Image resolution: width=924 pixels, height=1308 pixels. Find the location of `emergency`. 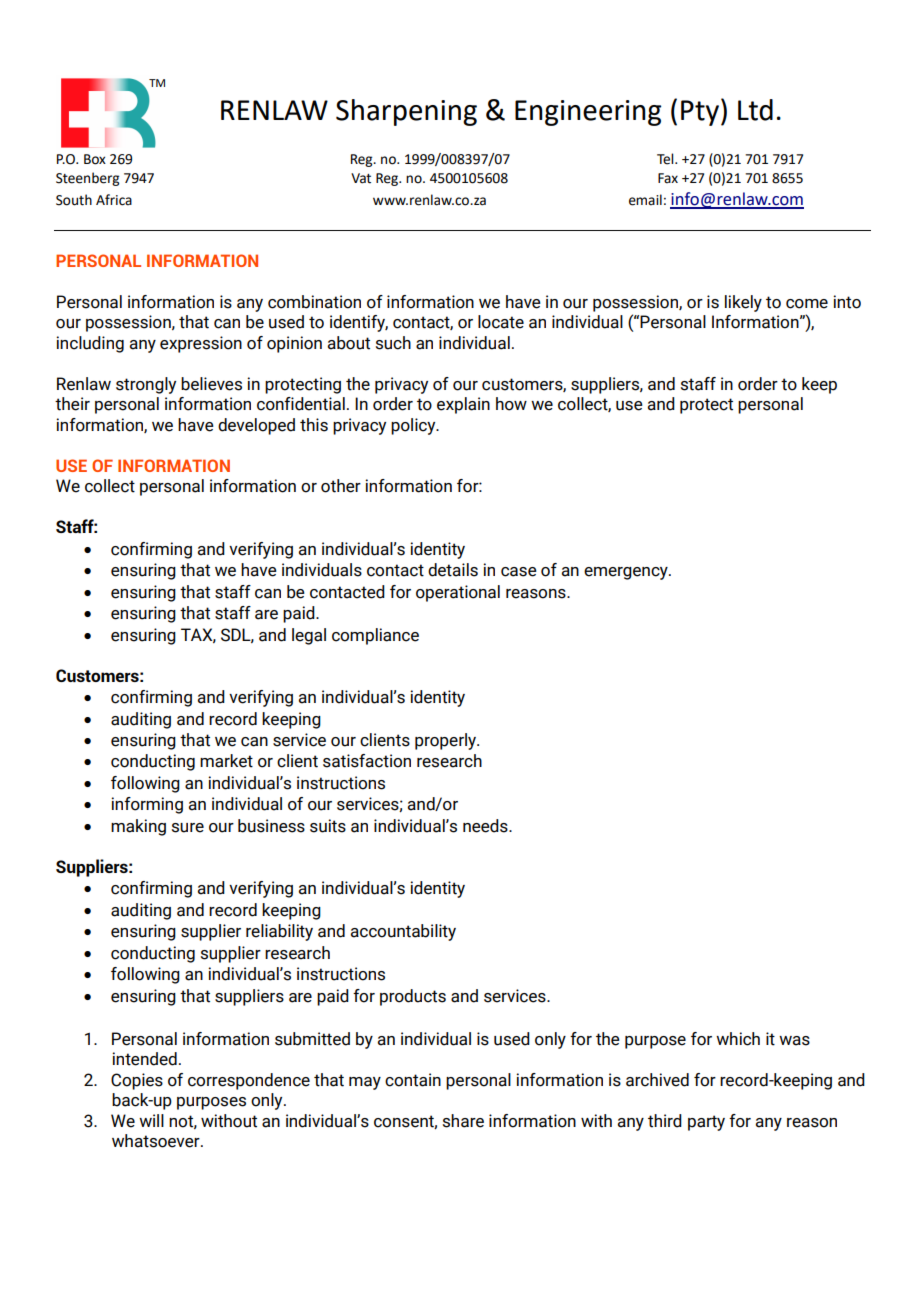

emergency is located at coordinates (627, 573).
